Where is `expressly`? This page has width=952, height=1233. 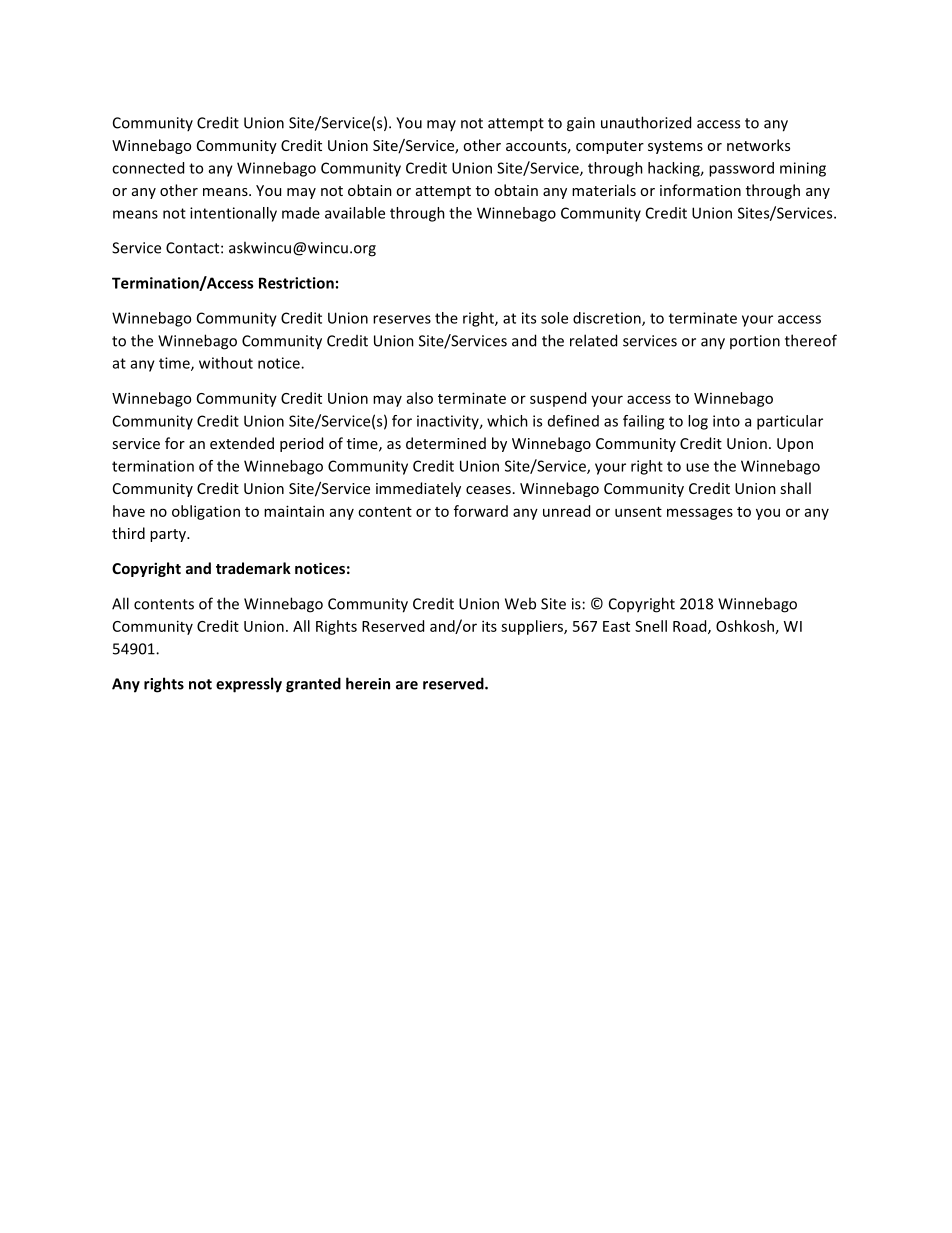 expressly is located at coordinates (249, 685).
